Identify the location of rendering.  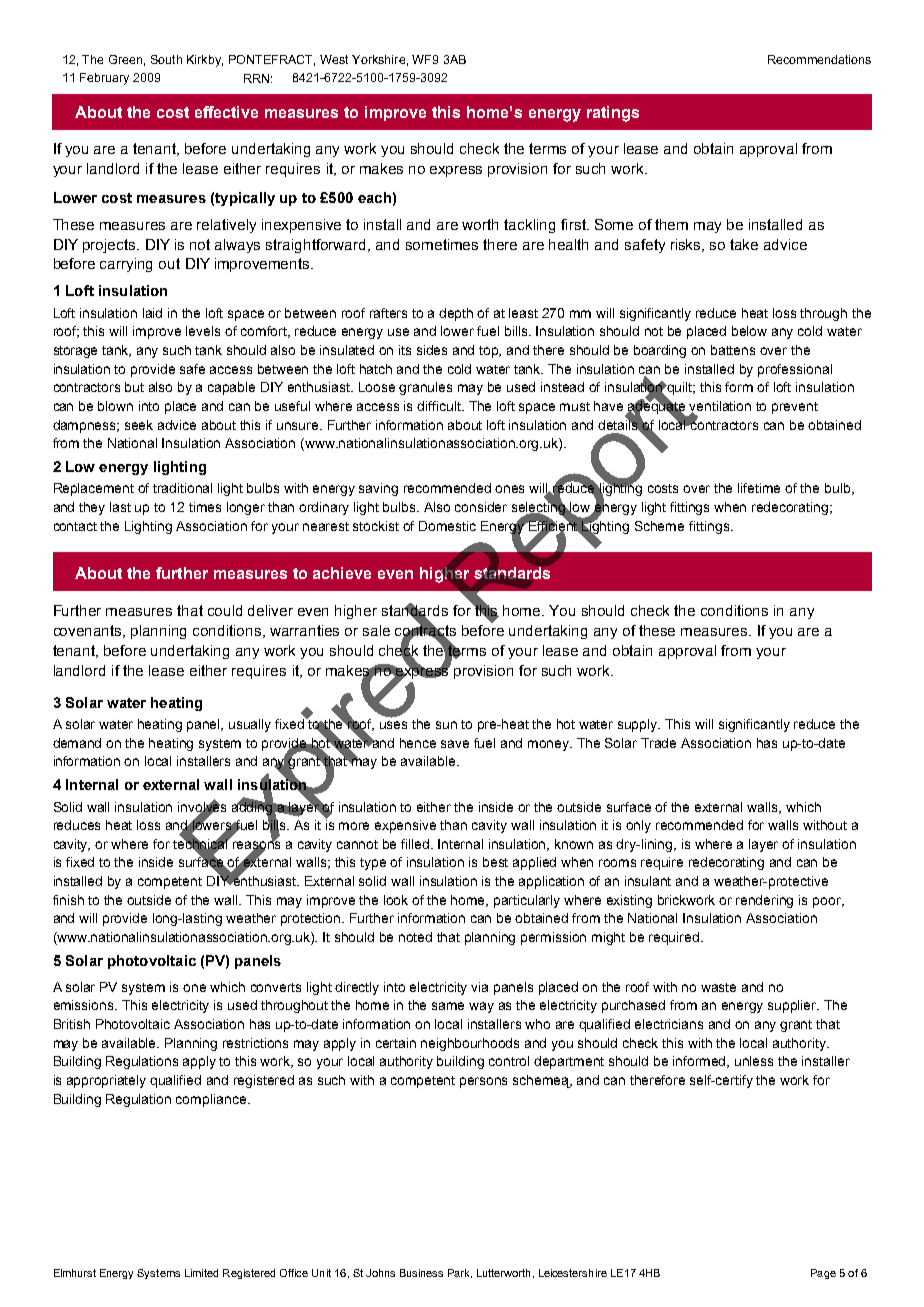
(764, 901).
